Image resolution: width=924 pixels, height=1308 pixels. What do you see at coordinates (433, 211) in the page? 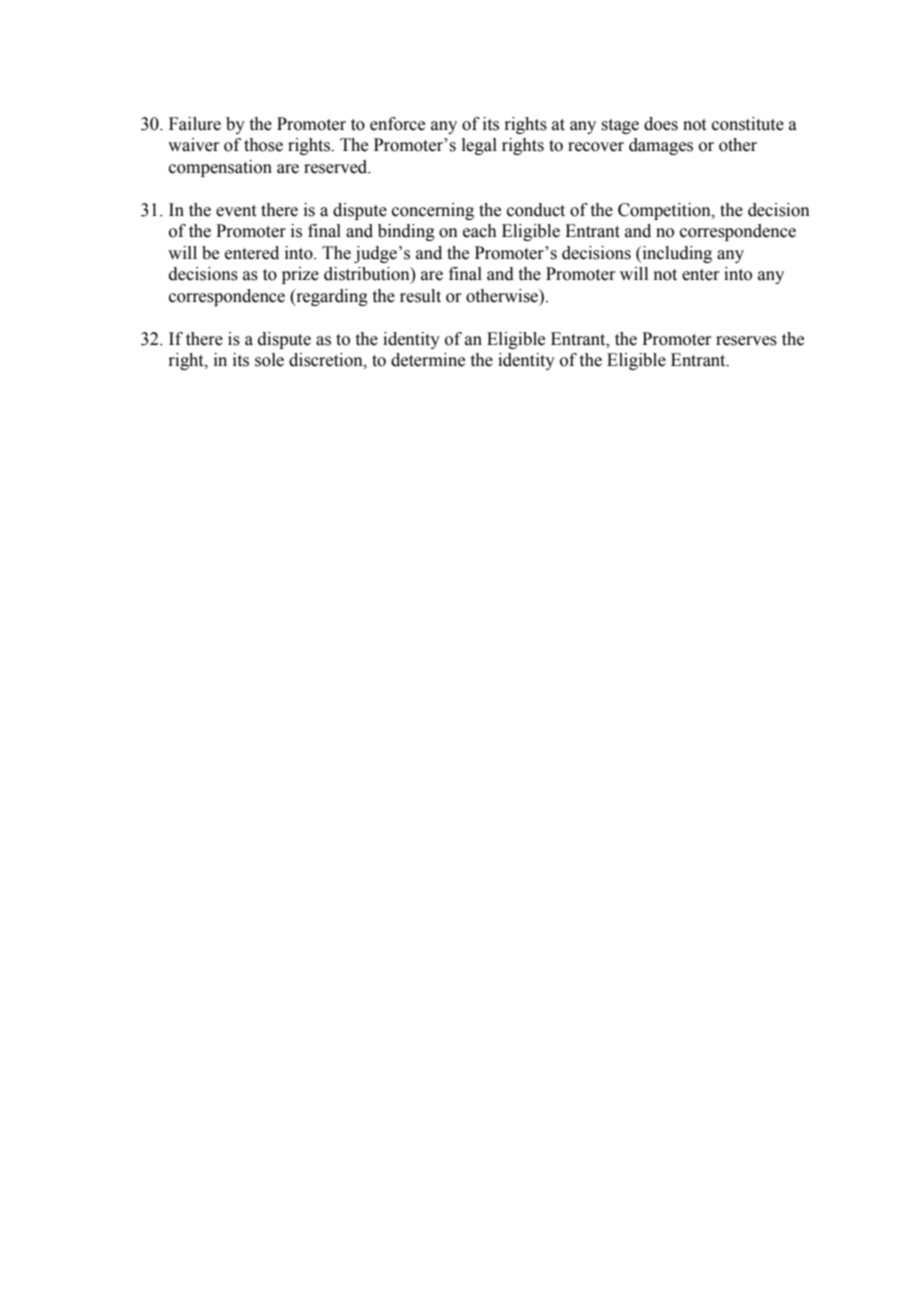
I see `concerning` at bounding box center [433, 211].
